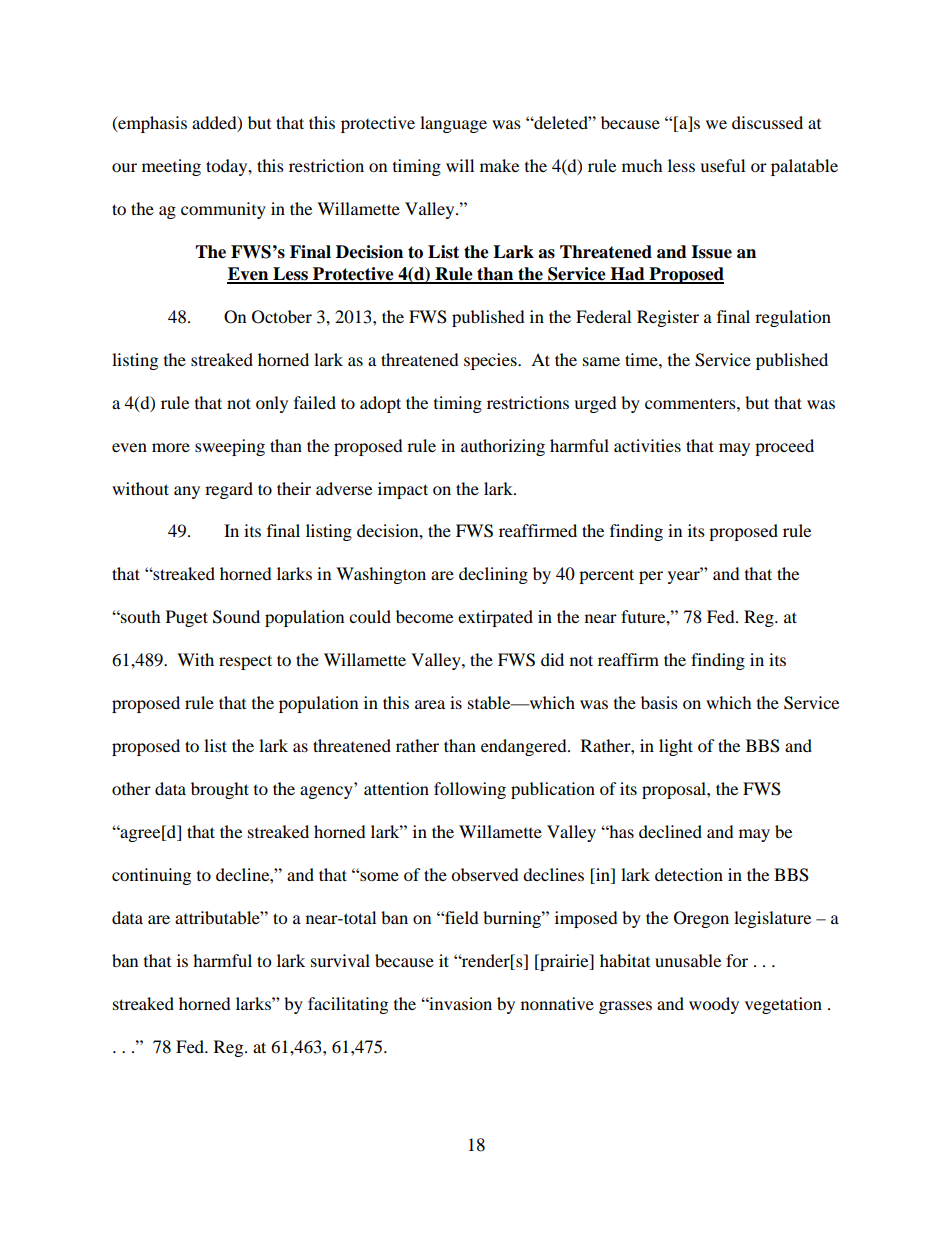 The height and width of the screenshot is (1233, 952). I want to click on survival, so click(340, 960).
